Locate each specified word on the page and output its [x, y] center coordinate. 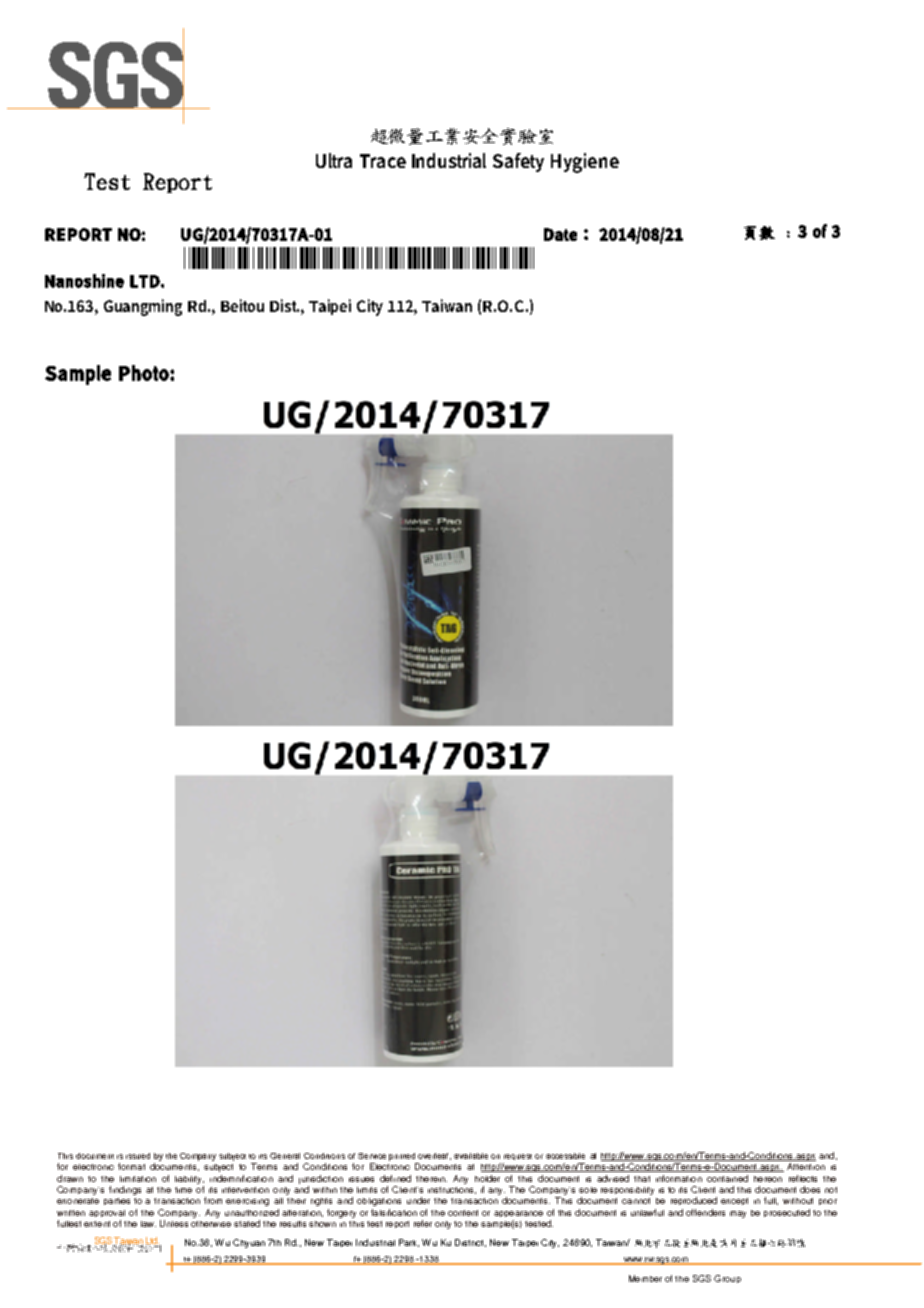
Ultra [334, 160]
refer [423, 1223]
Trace [383, 161]
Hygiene [585, 163]
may [738, 1214]
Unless [174, 1223]
